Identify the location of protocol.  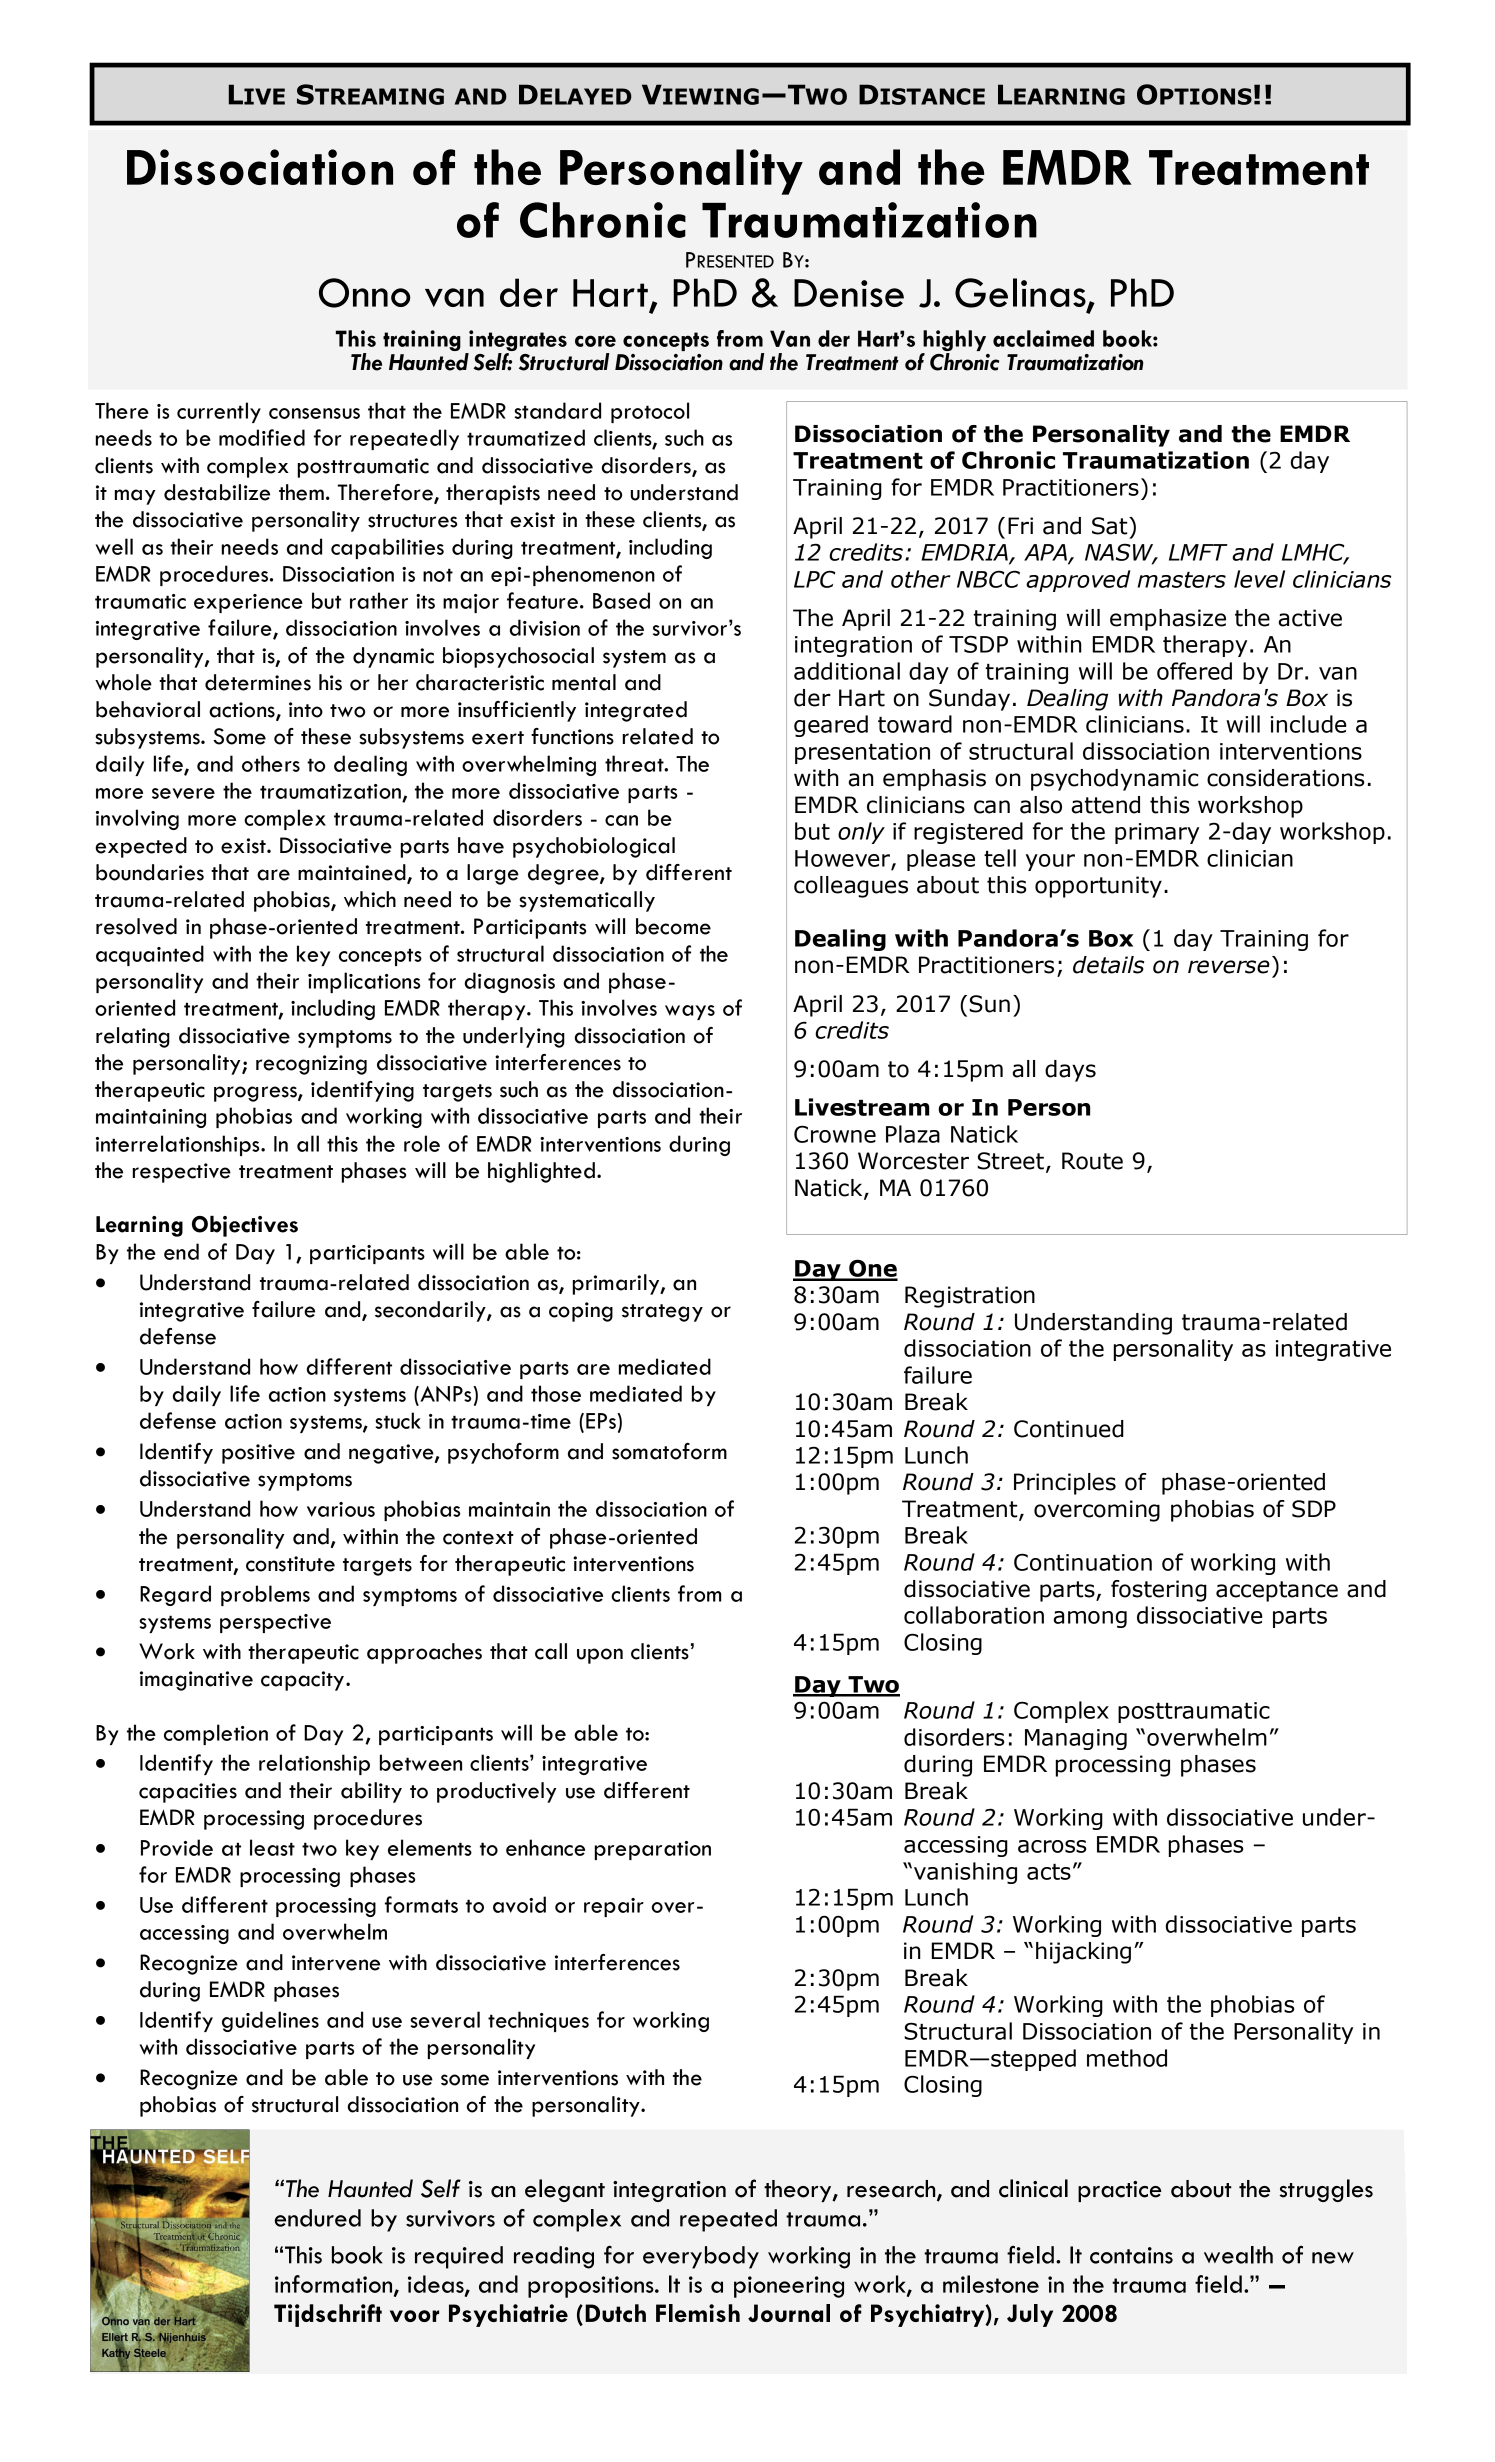
(650, 412).
